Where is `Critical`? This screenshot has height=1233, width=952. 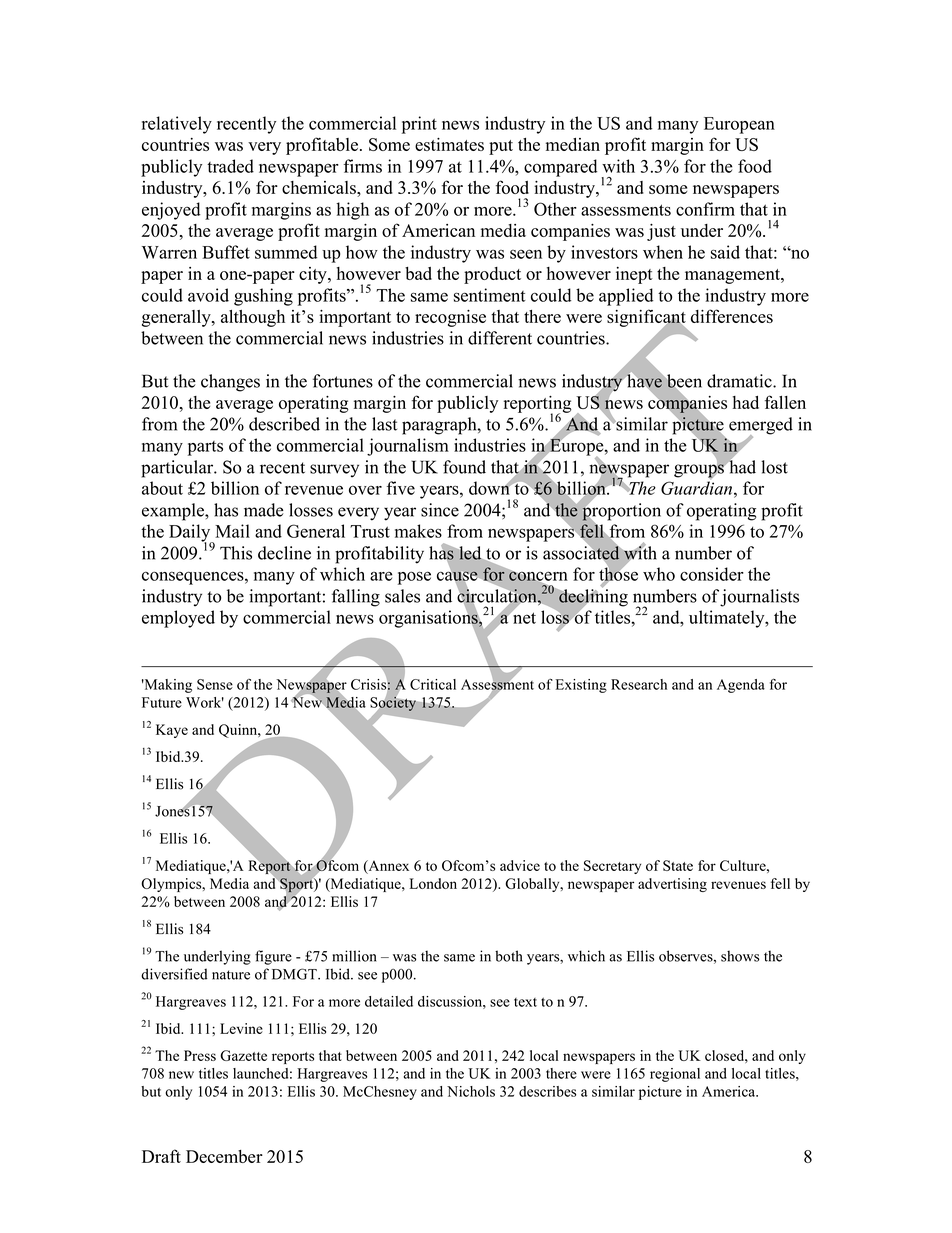
Critical is located at coordinates (433, 684).
